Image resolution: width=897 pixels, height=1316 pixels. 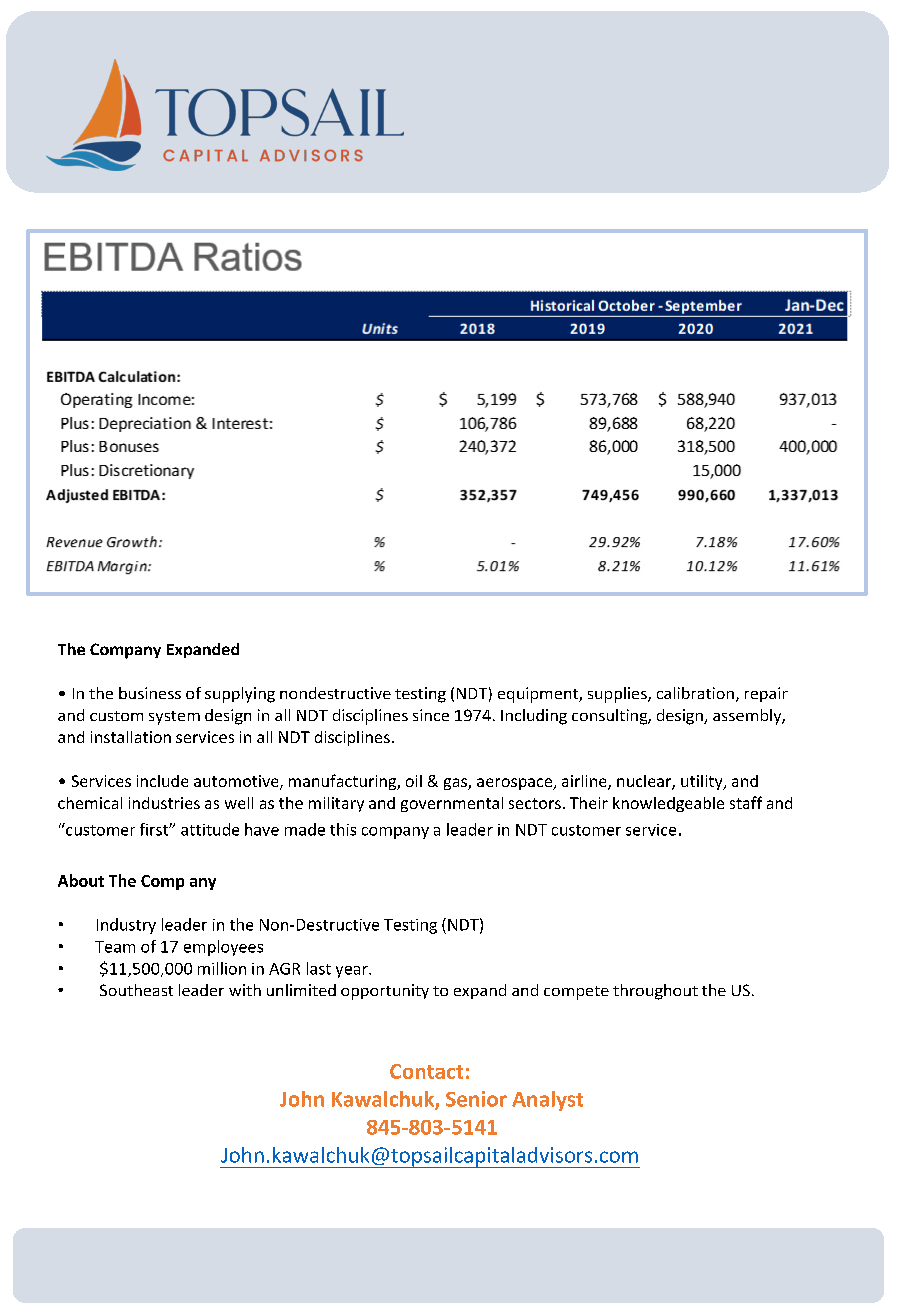 What do you see at coordinates (547, 1101) in the screenshot?
I see `Analyst` at bounding box center [547, 1101].
